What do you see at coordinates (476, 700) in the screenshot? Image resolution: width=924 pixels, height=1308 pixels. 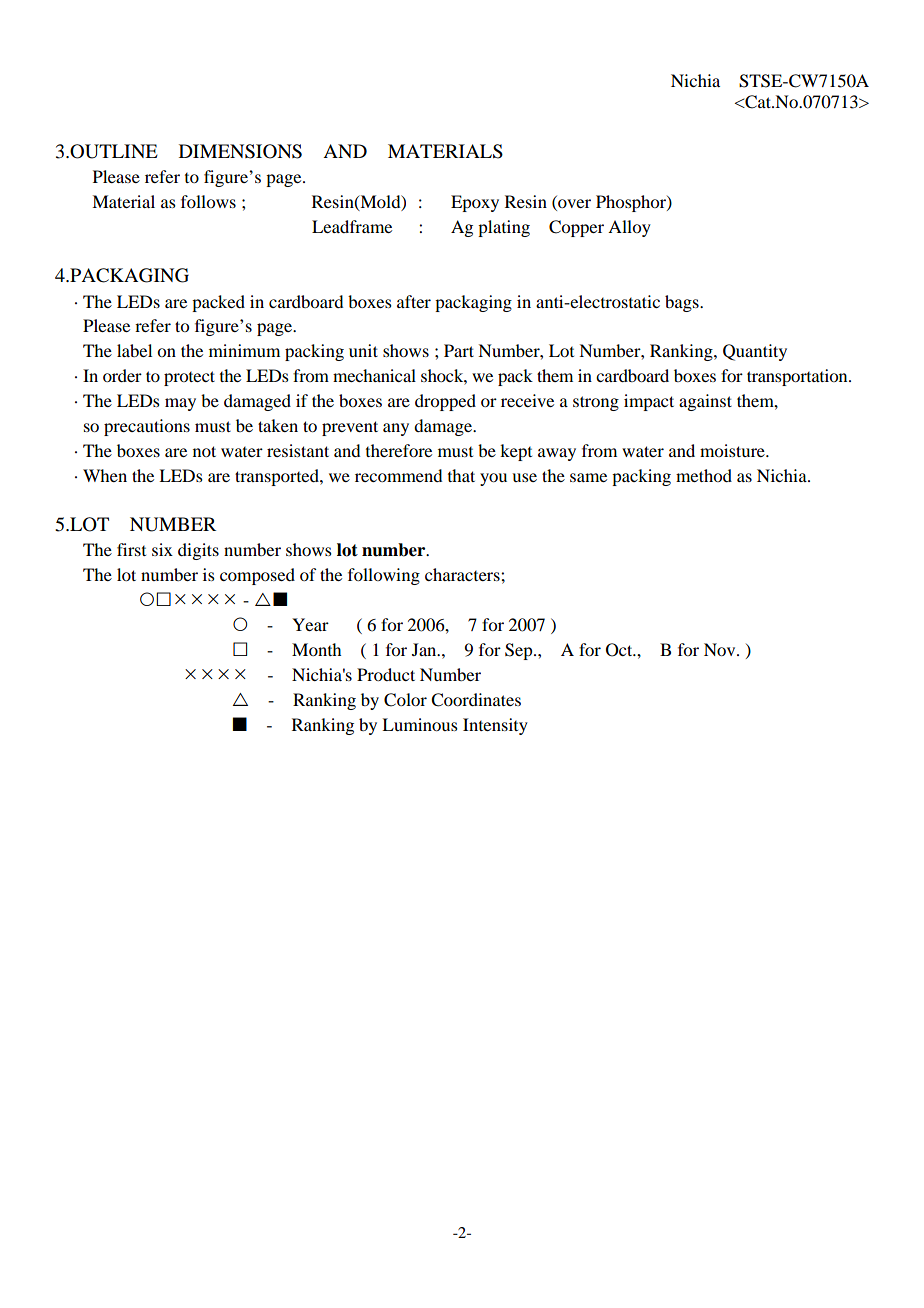 I see `Coordinates` at bounding box center [476, 700].
